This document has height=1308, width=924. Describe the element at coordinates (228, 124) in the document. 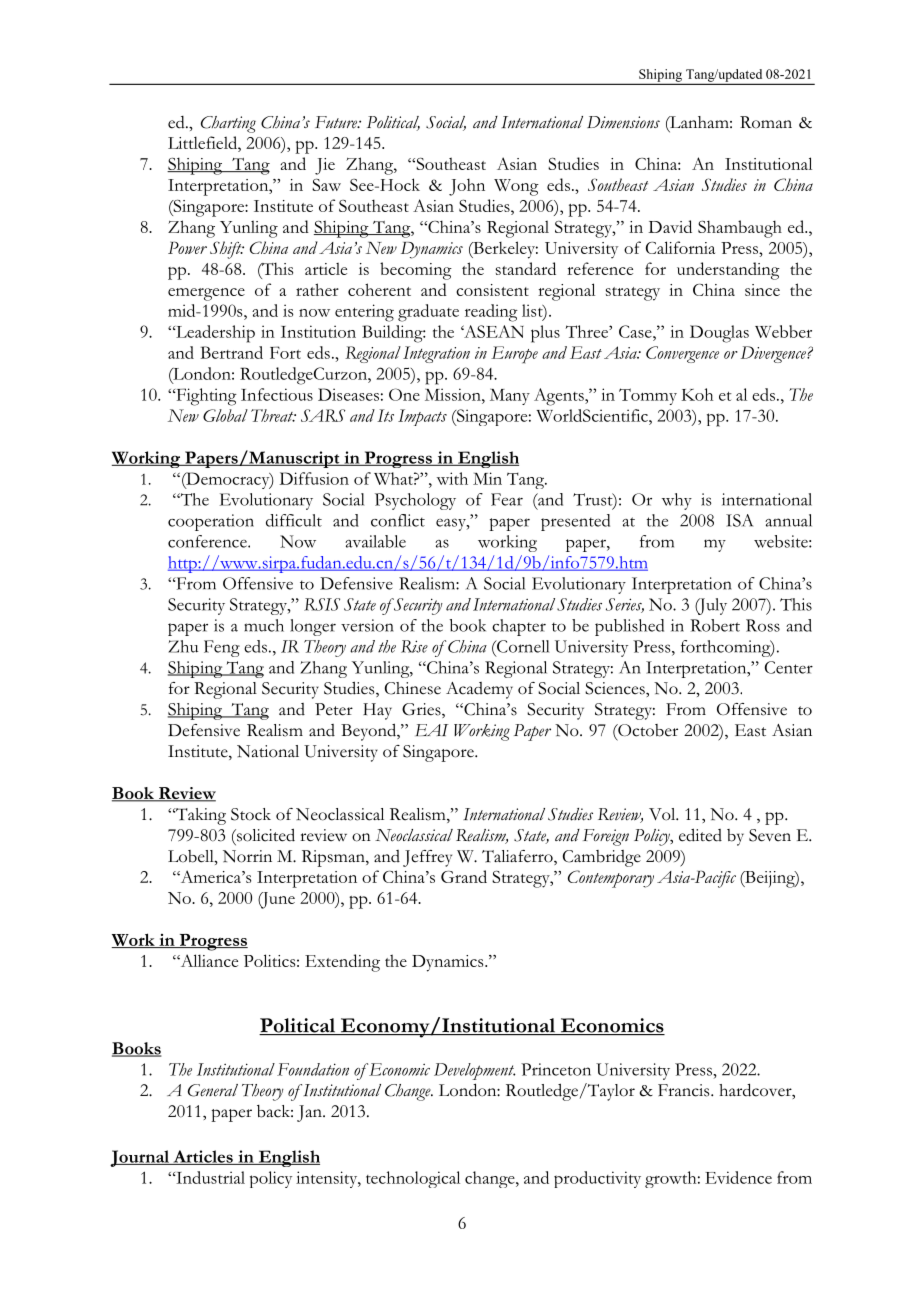

I see `Charting` at that location.
